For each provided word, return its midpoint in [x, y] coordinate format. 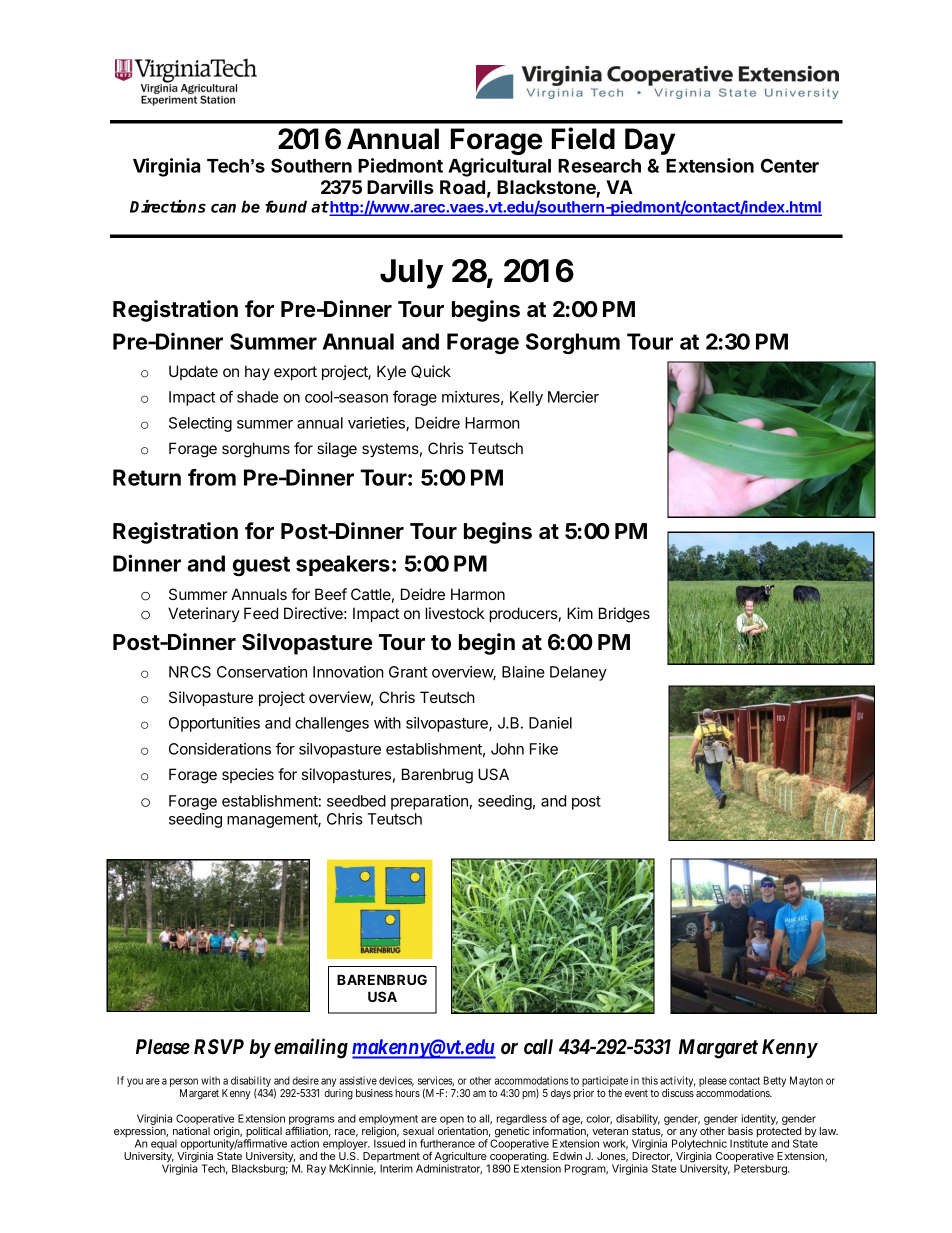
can [223, 208]
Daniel [550, 723]
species [248, 775]
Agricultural [499, 167]
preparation [429, 802]
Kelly [526, 398]
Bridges [624, 615]
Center [790, 165]
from [212, 477]
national [191, 1131]
